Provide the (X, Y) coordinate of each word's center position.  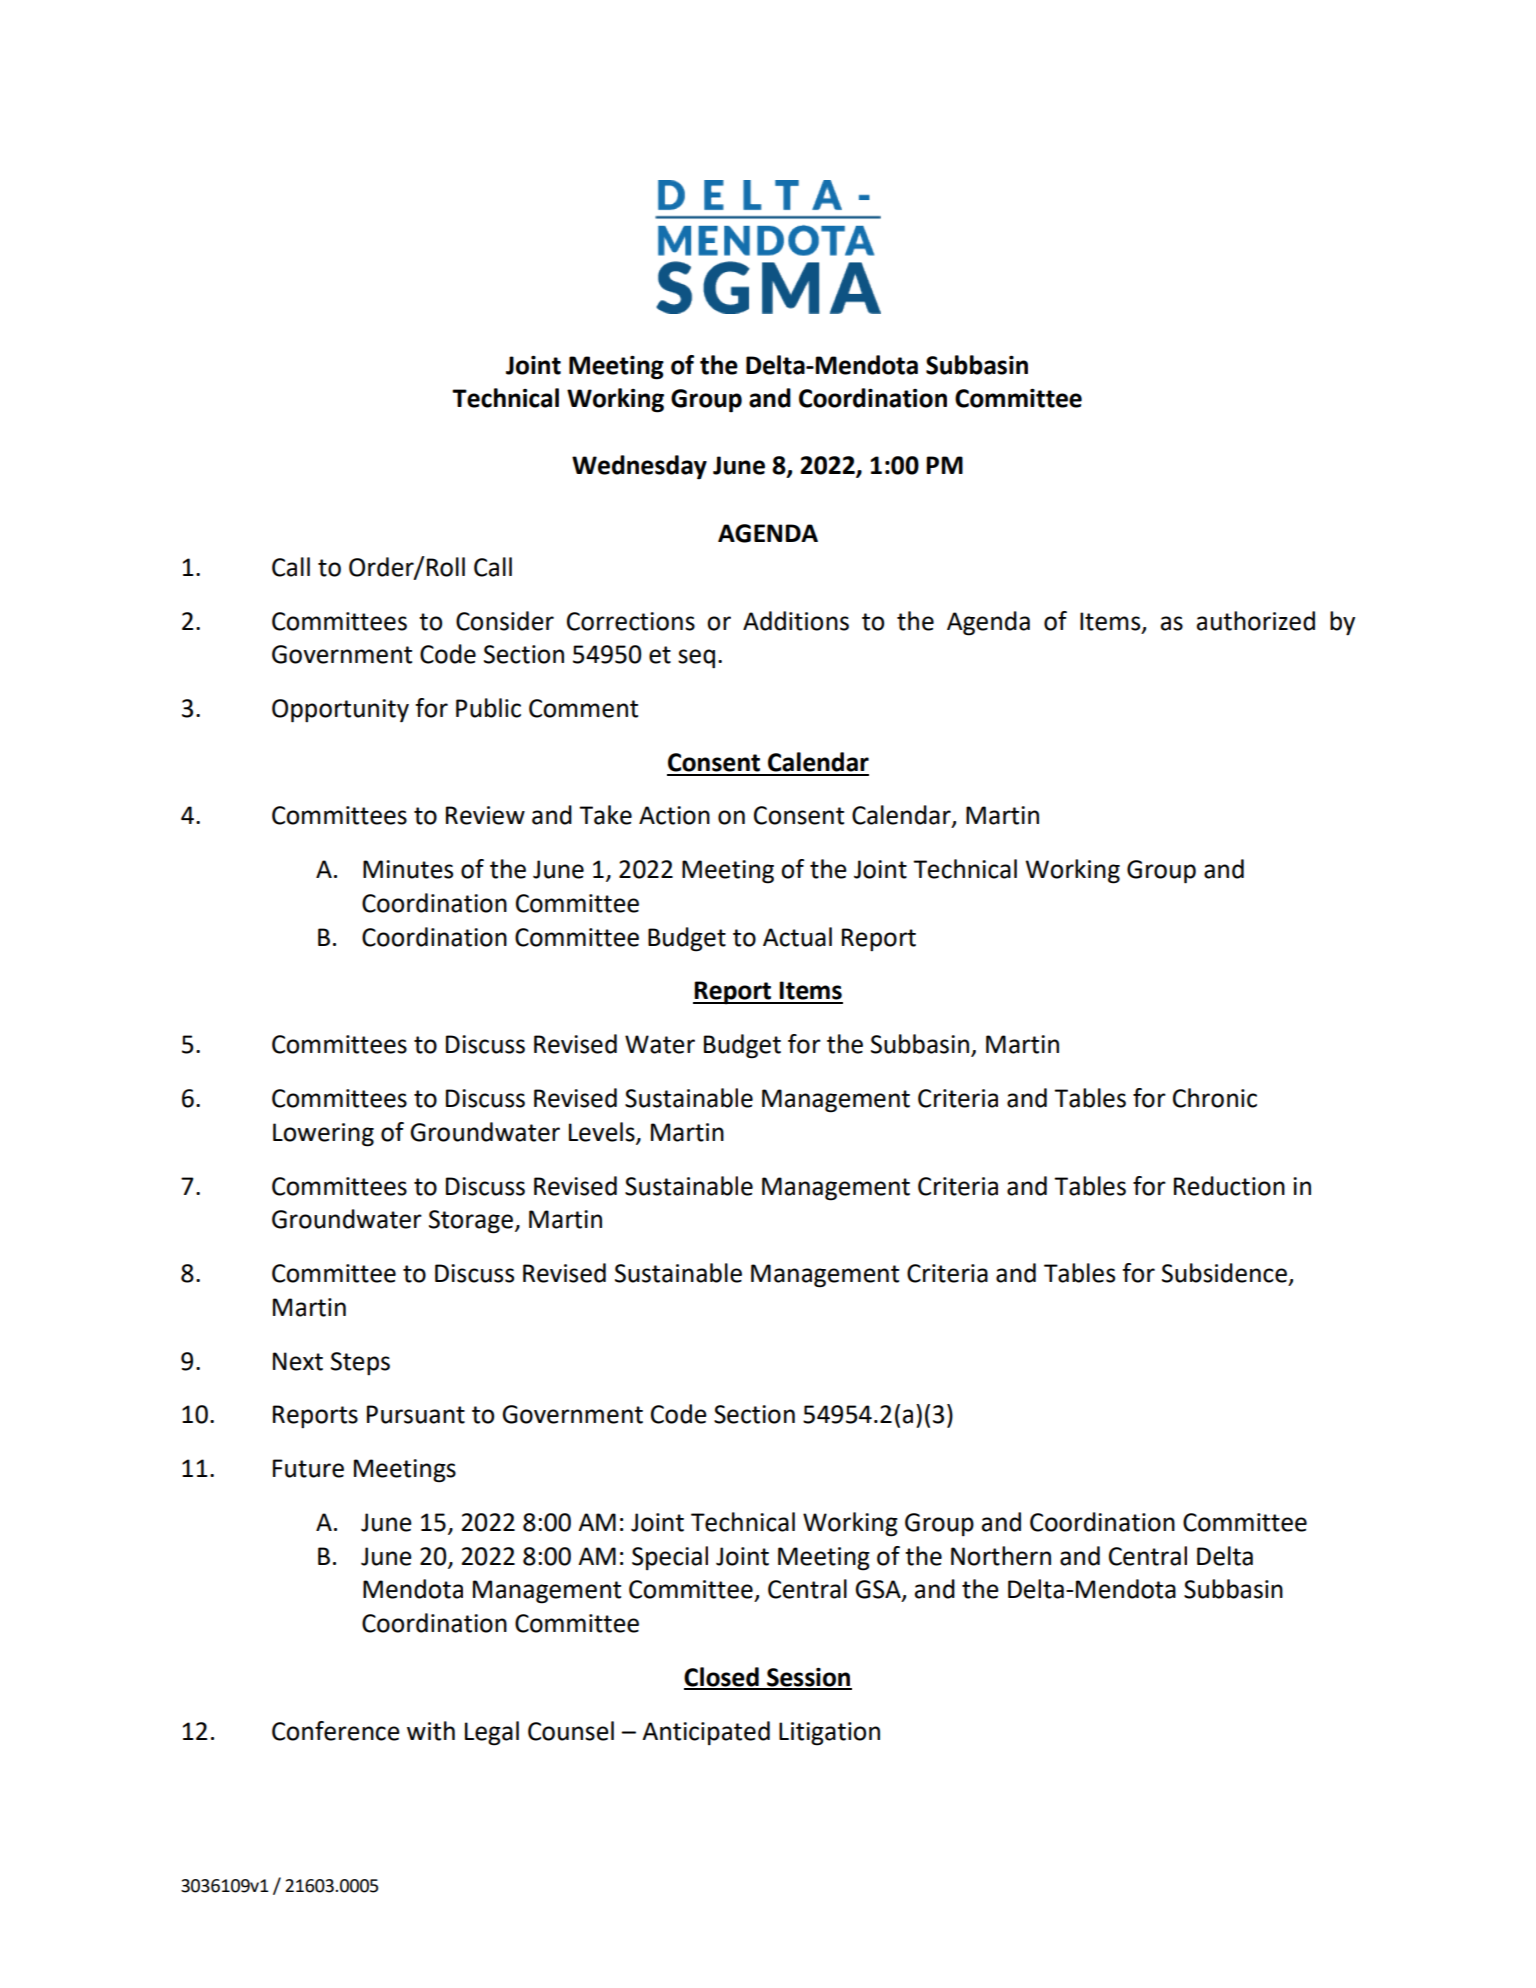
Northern (1001, 1556)
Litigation (829, 1734)
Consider (505, 621)
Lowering (323, 1135)
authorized (1256, 621)
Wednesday (639, 467)
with (431, 1731)
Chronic (1215, 1098)
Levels (603, 1132)
